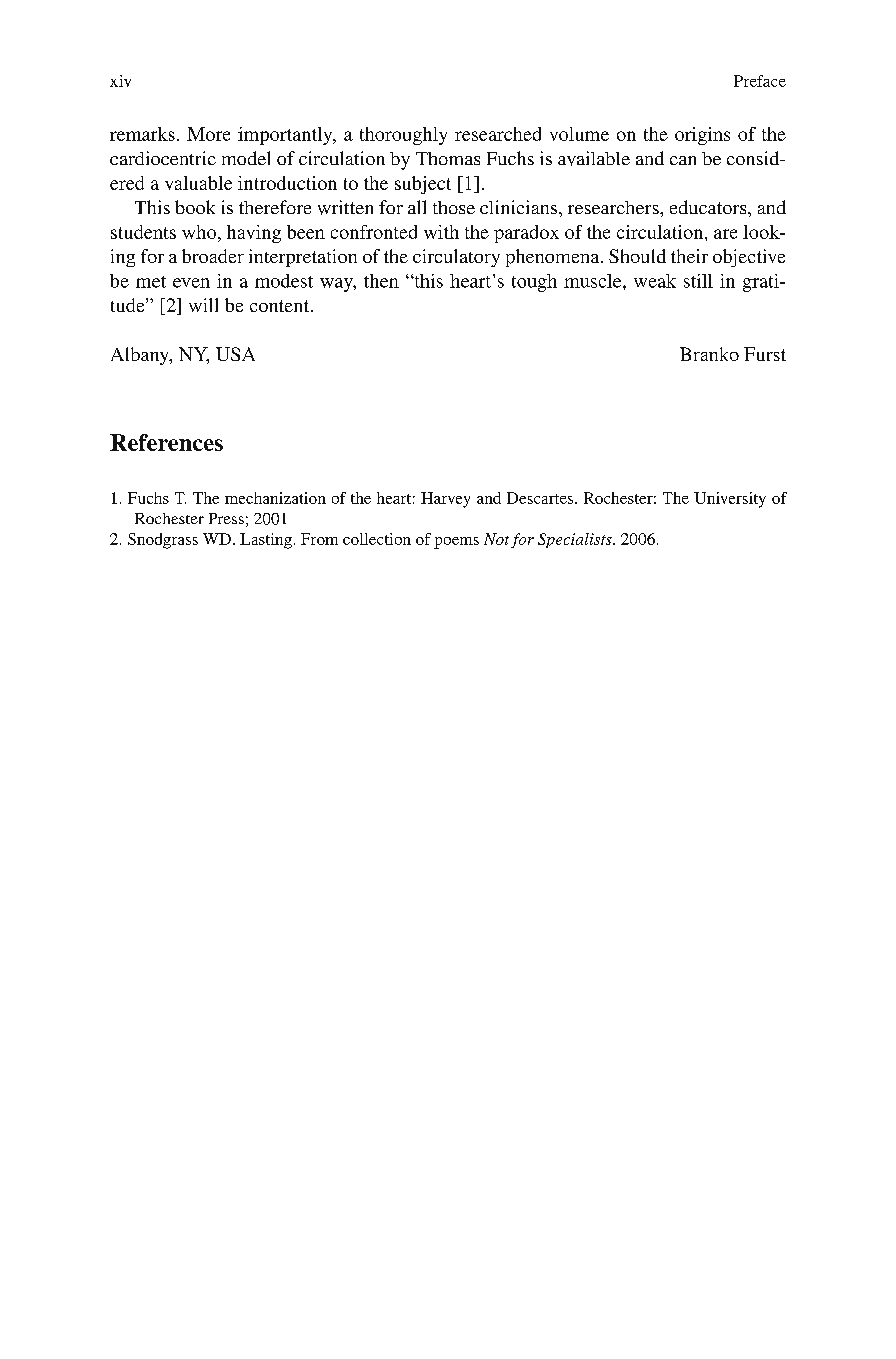 The width and height of the document is (896, 1359). Describe the element at coordinates (120, 81) in the document. I see `xiv` at that location.
